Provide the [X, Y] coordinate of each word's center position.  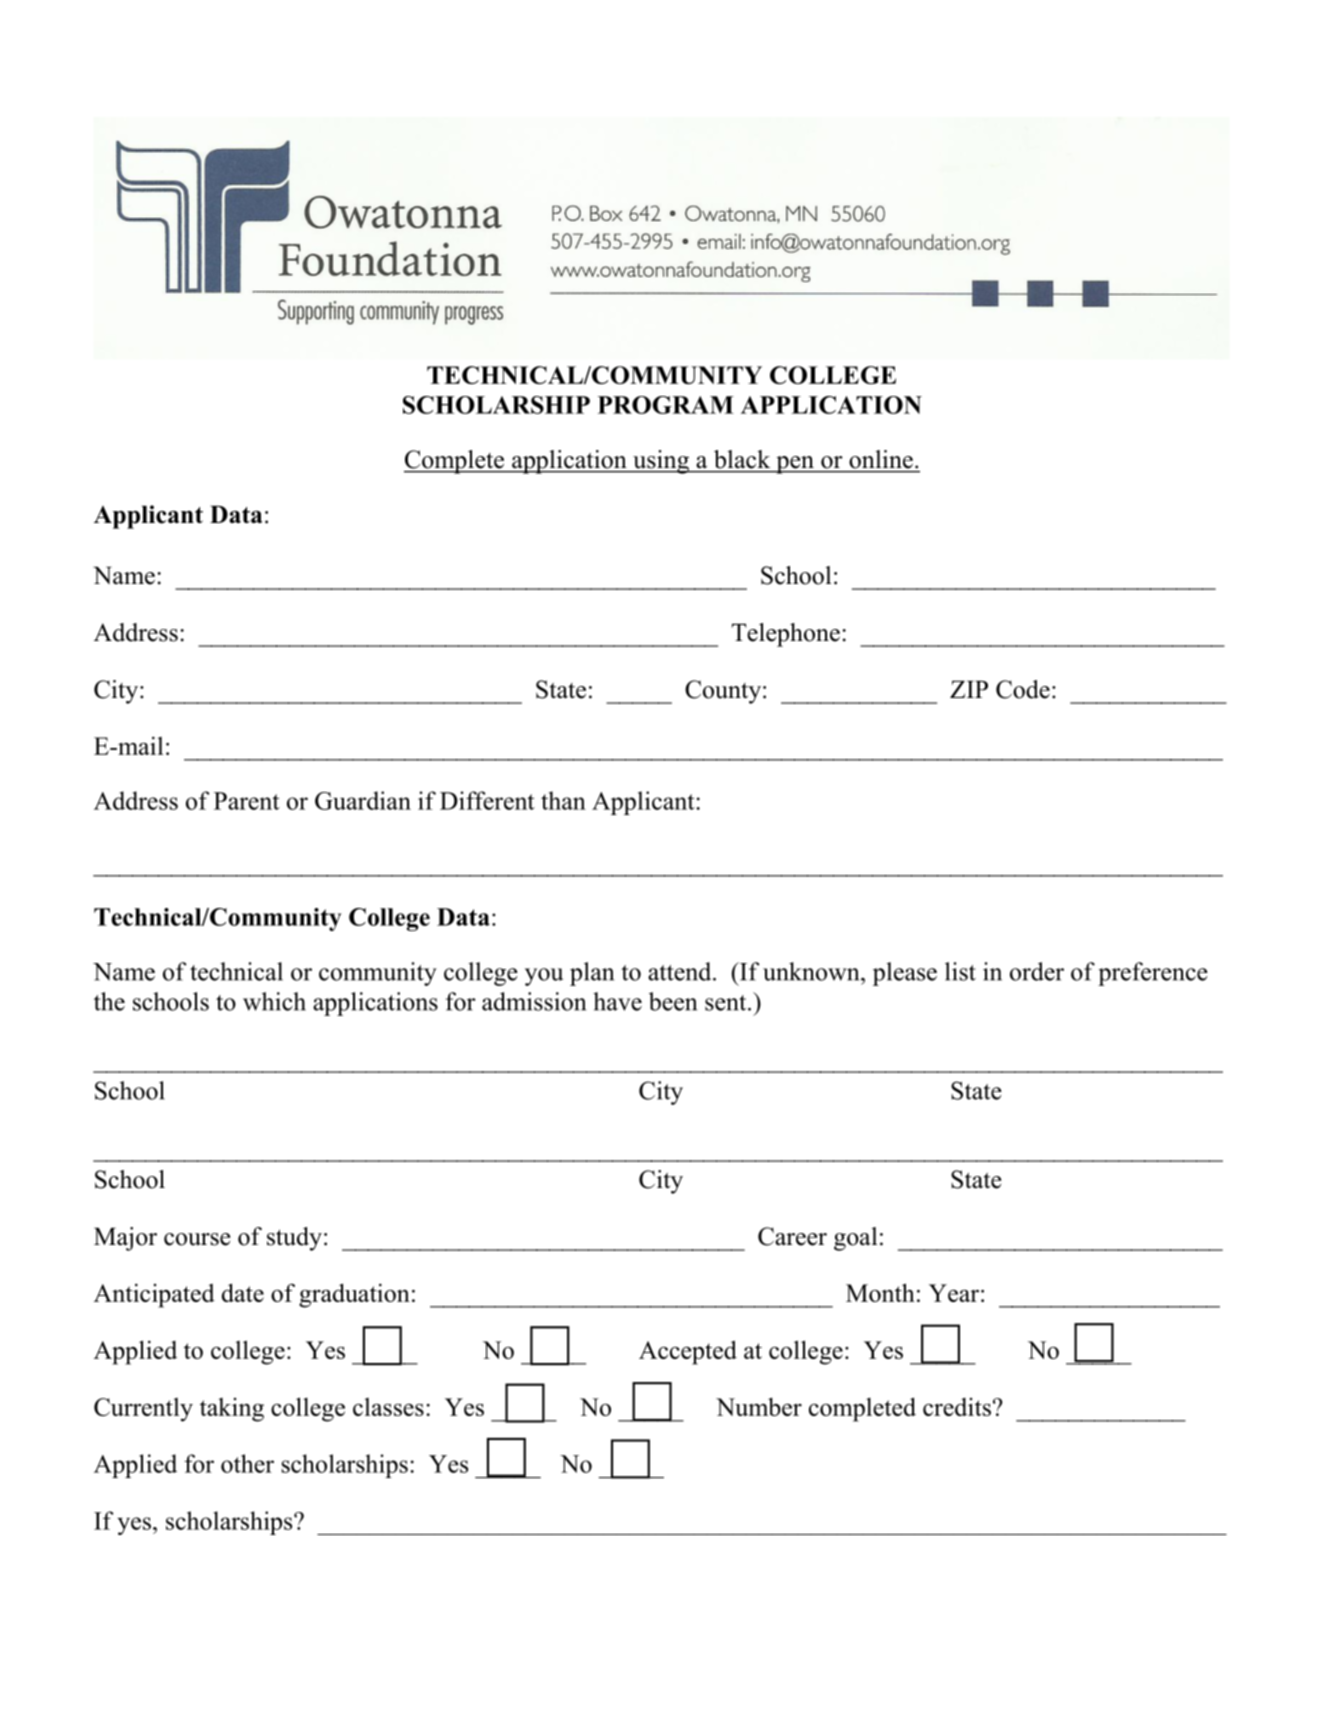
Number [759, 1407]
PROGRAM [666, 405]
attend [681, 971]
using [661, 462]
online [881, 459]
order [1037, 971]
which [274, 1001]
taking [232, 1410]
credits [957, 1407]
